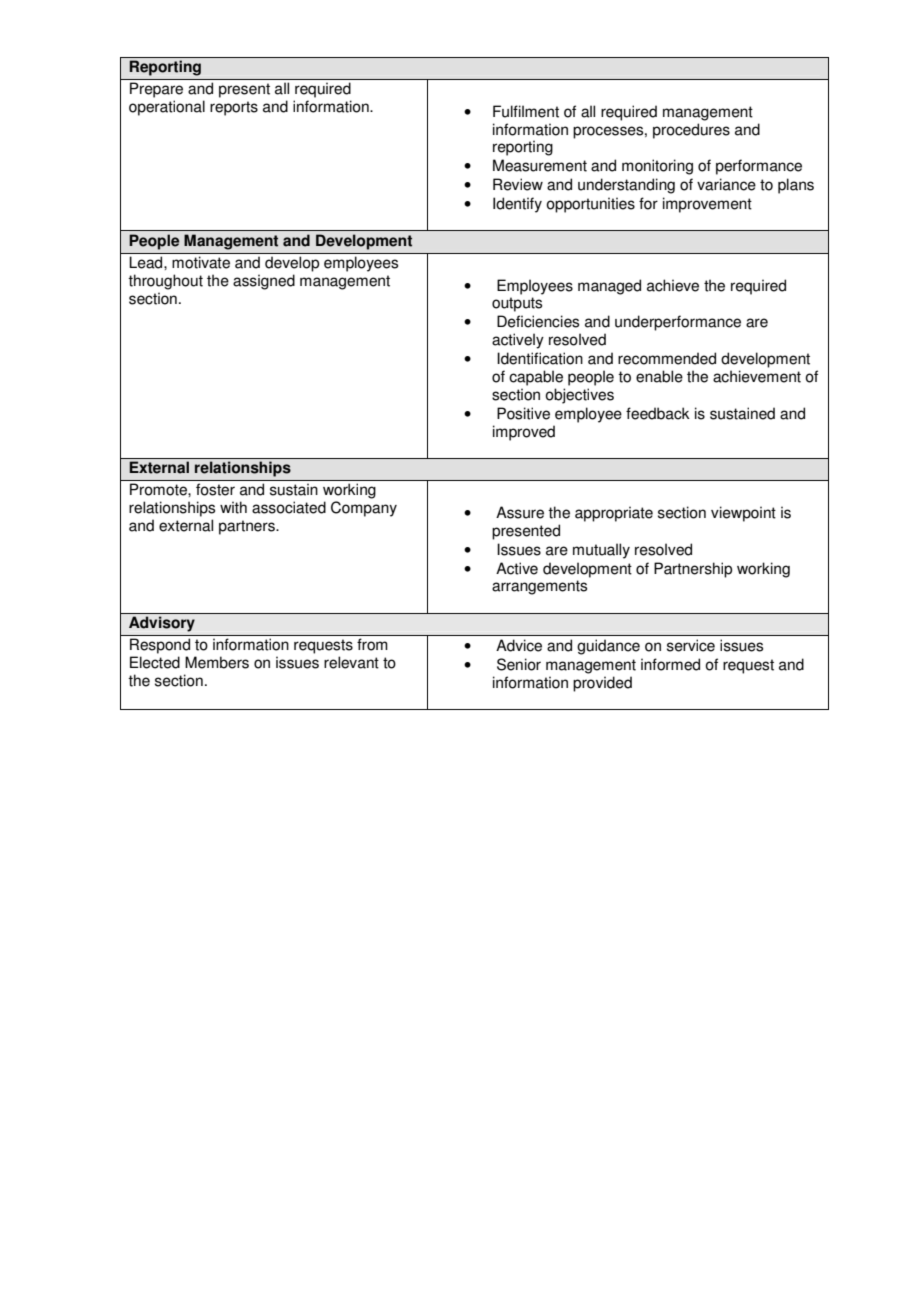 Image resolution: width=924 pixels, height=1308 pixels. Describe the element at coordinates (217, 662) in the page. I see `Members` at that location.
